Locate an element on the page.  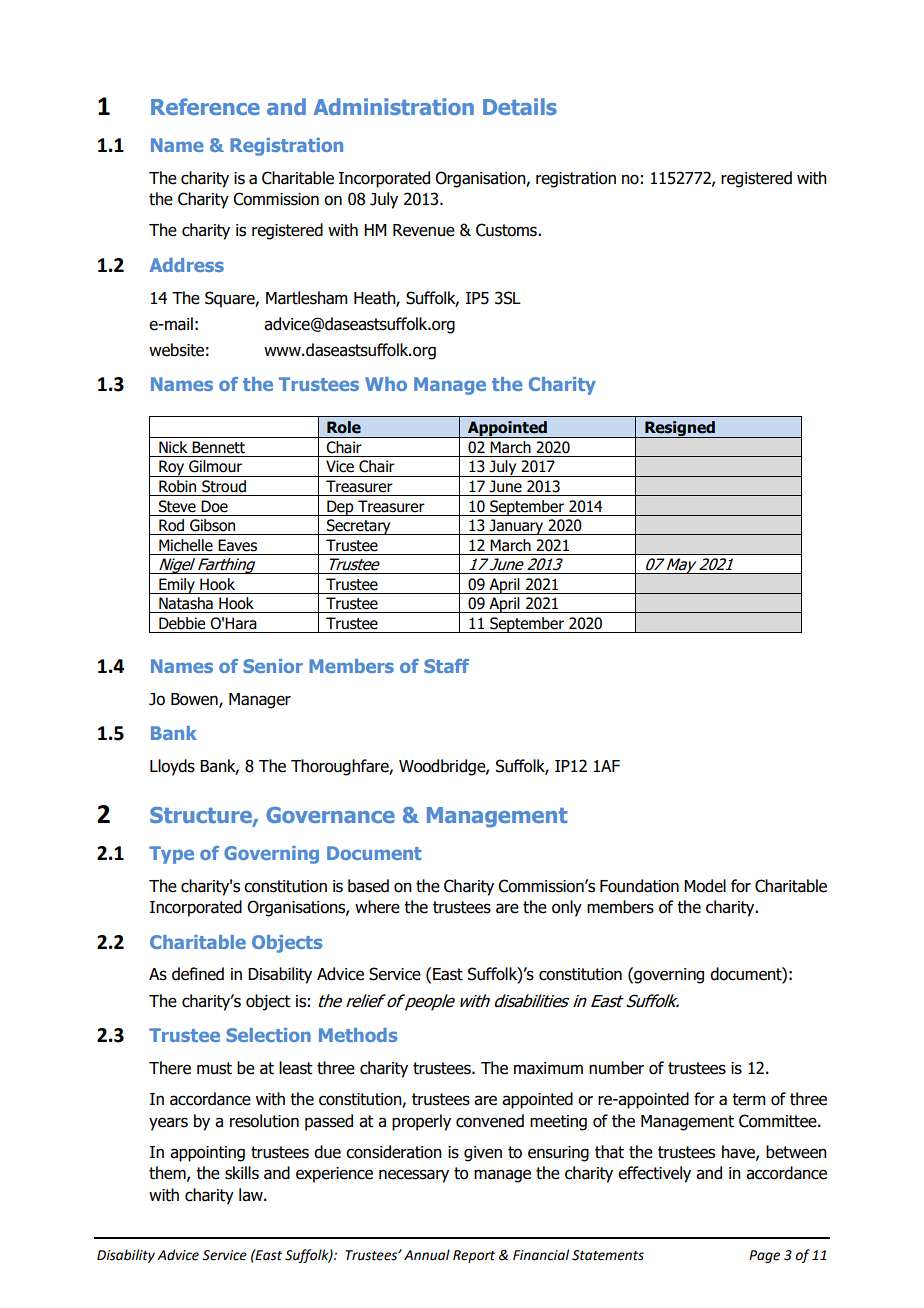
skills is located at coordinates (242, 1173).
